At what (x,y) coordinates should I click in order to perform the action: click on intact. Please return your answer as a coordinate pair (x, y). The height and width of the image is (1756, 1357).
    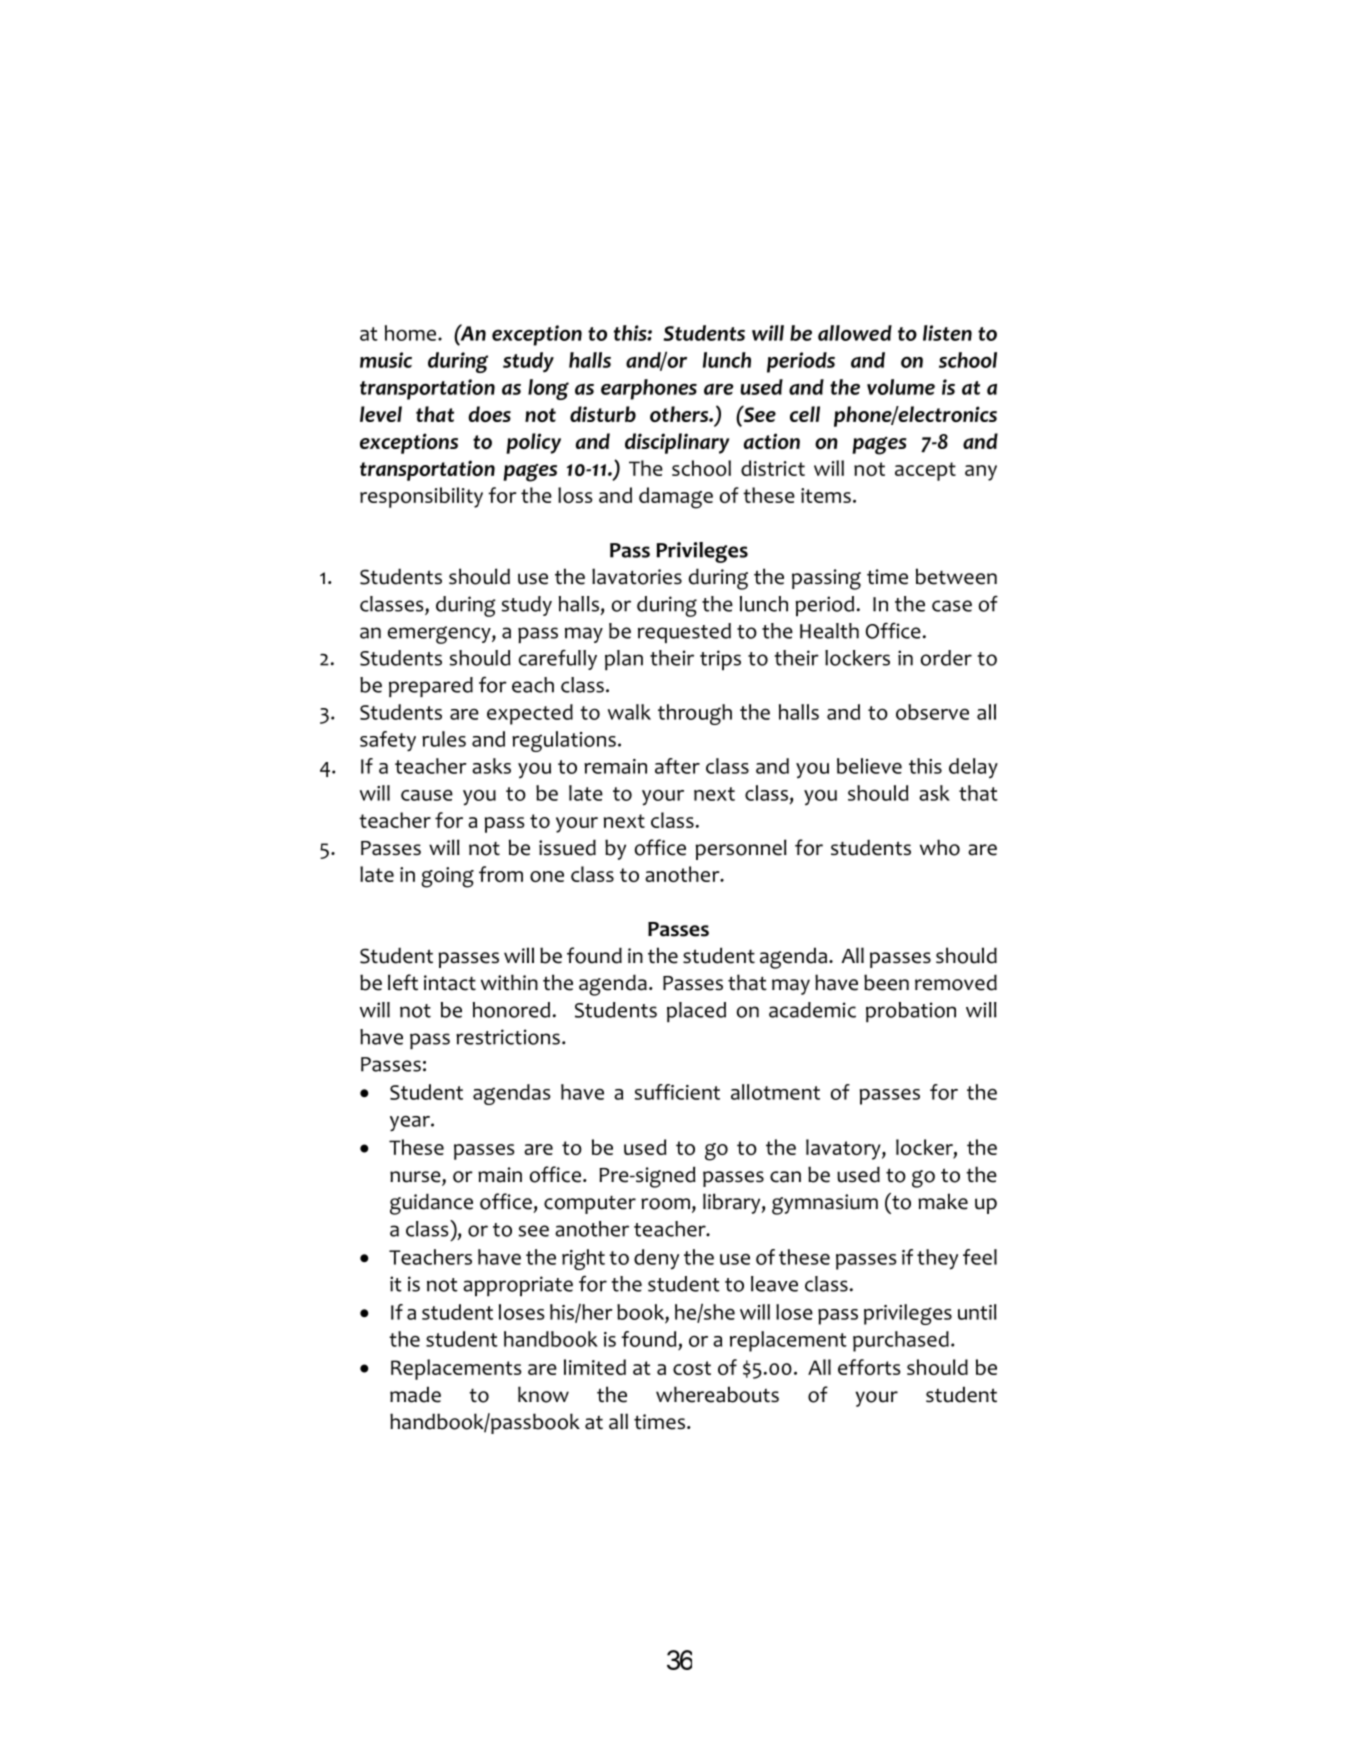
    Looking at the image, I should click on (450, 983).
